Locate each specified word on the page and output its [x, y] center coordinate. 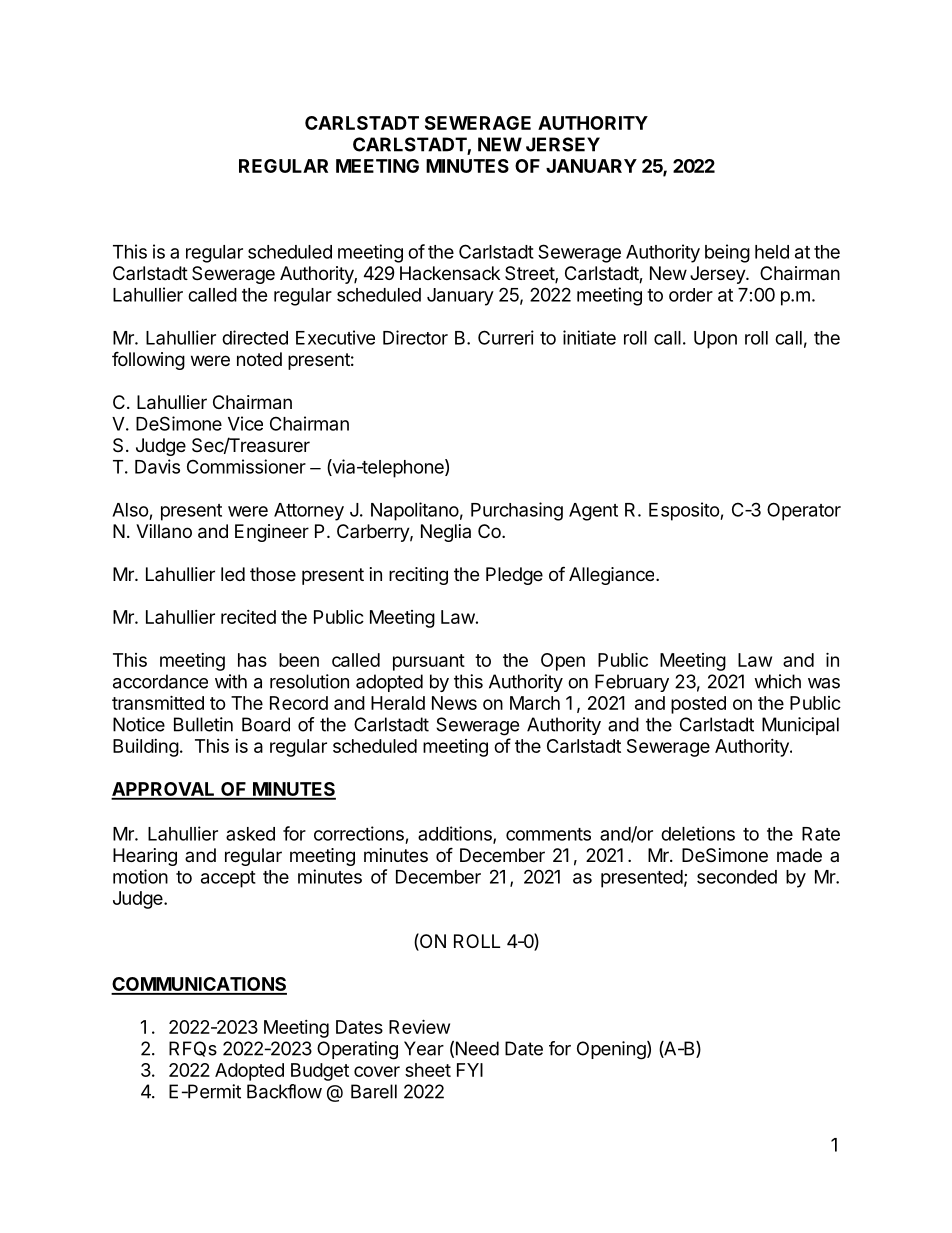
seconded [737, 877]
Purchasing [517, 511]
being [727, 253]
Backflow [284, 1091]
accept [228, 879]
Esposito [685, 511]
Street [530, 274]
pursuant [429, 662]
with [231, 681]
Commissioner [246, 466]
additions [456, 834]
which [777, 681]
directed [255, 337]
